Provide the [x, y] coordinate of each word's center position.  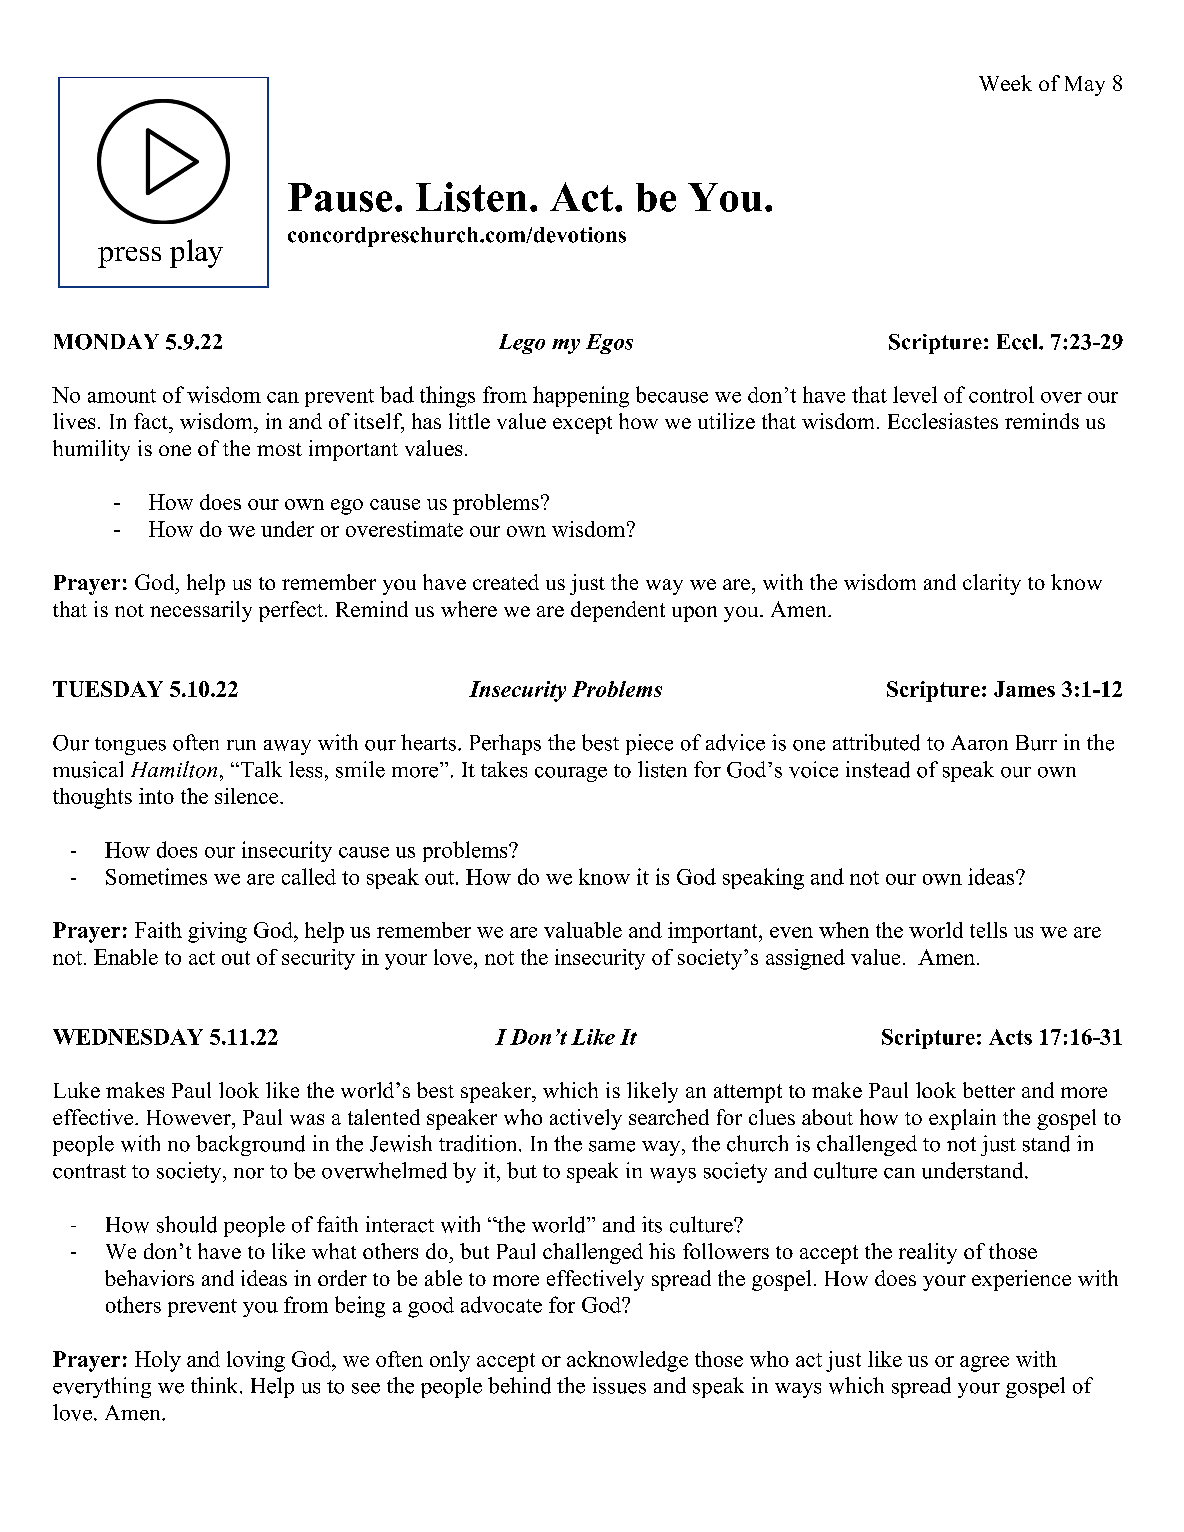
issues [619, 1385]
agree [984, 1364]
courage [571, 774]
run [241, 745]
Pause [340, 197]
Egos [609, 344]
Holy [158, 1361]
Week [1005, 83]
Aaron [979, 743]
